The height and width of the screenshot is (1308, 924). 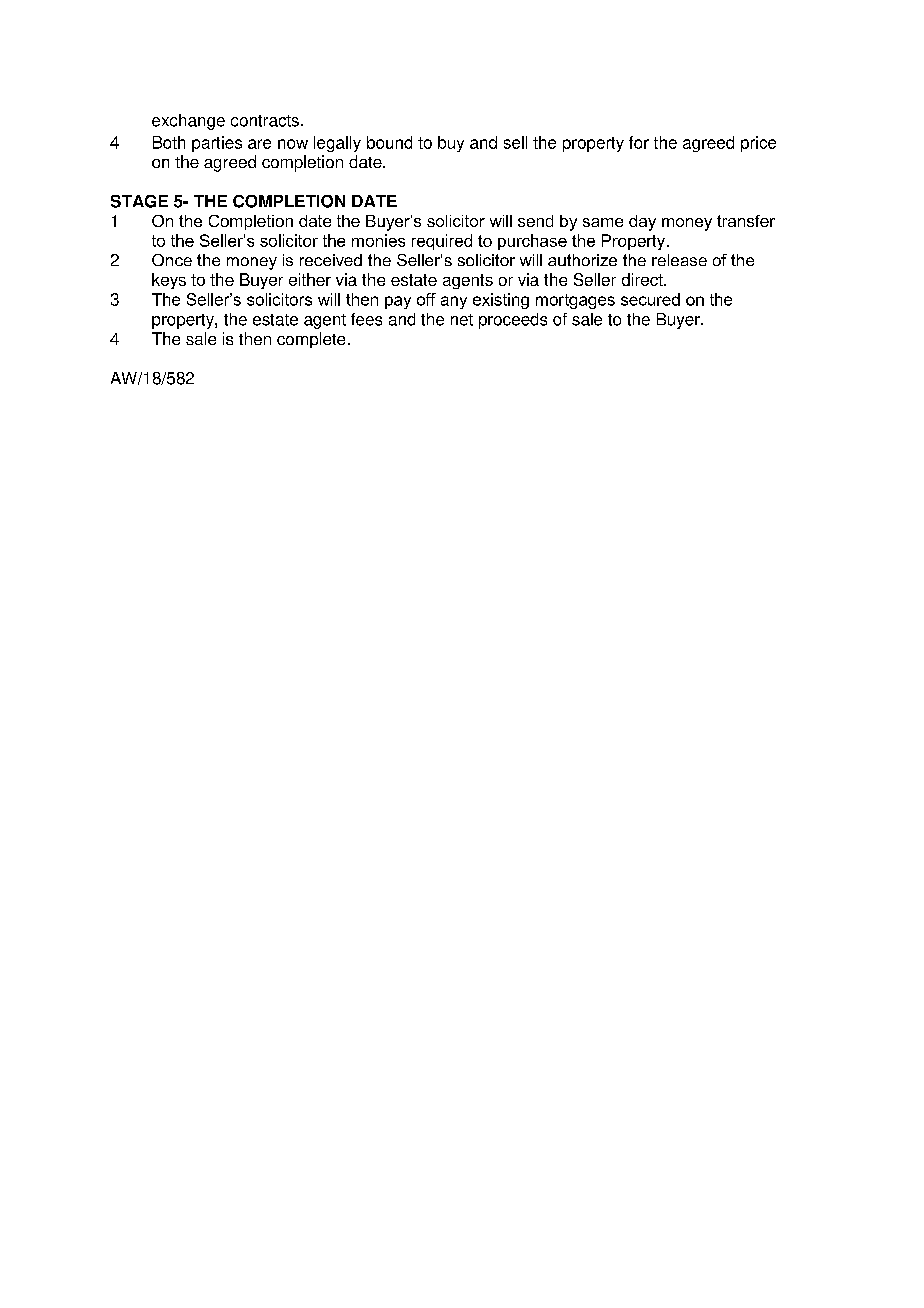 What do you see at coordinates (535, 221) in the screenshot?
I see `send` at bounding box center [535, 221].
